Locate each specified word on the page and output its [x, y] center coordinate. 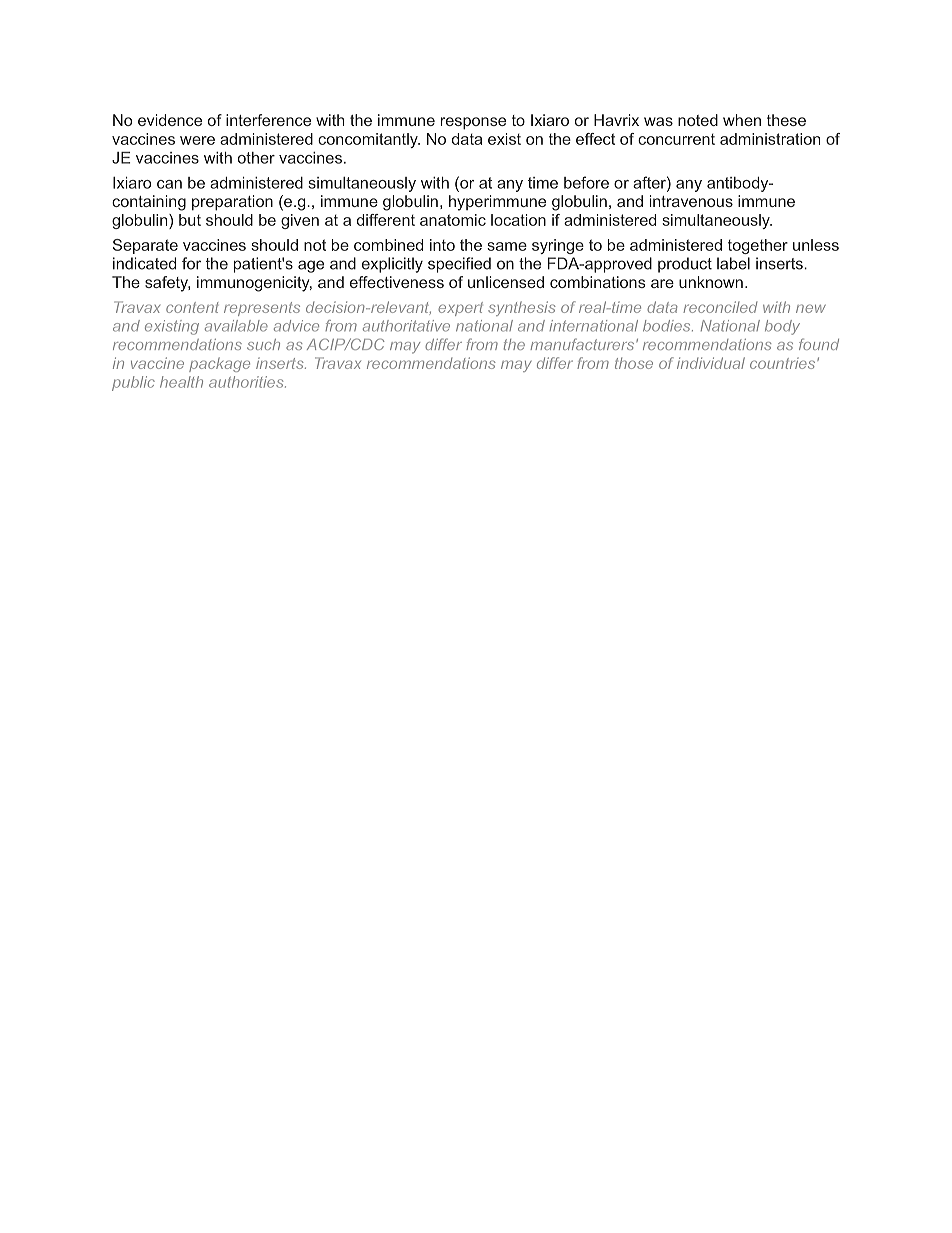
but [190, 220]
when [742, 120]
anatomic [453, 220]
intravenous [691, 201]
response [473, 123]
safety [167, 284]
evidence [170, 120]
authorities [247, 382]
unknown [711, 282]
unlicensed [506, 282]
